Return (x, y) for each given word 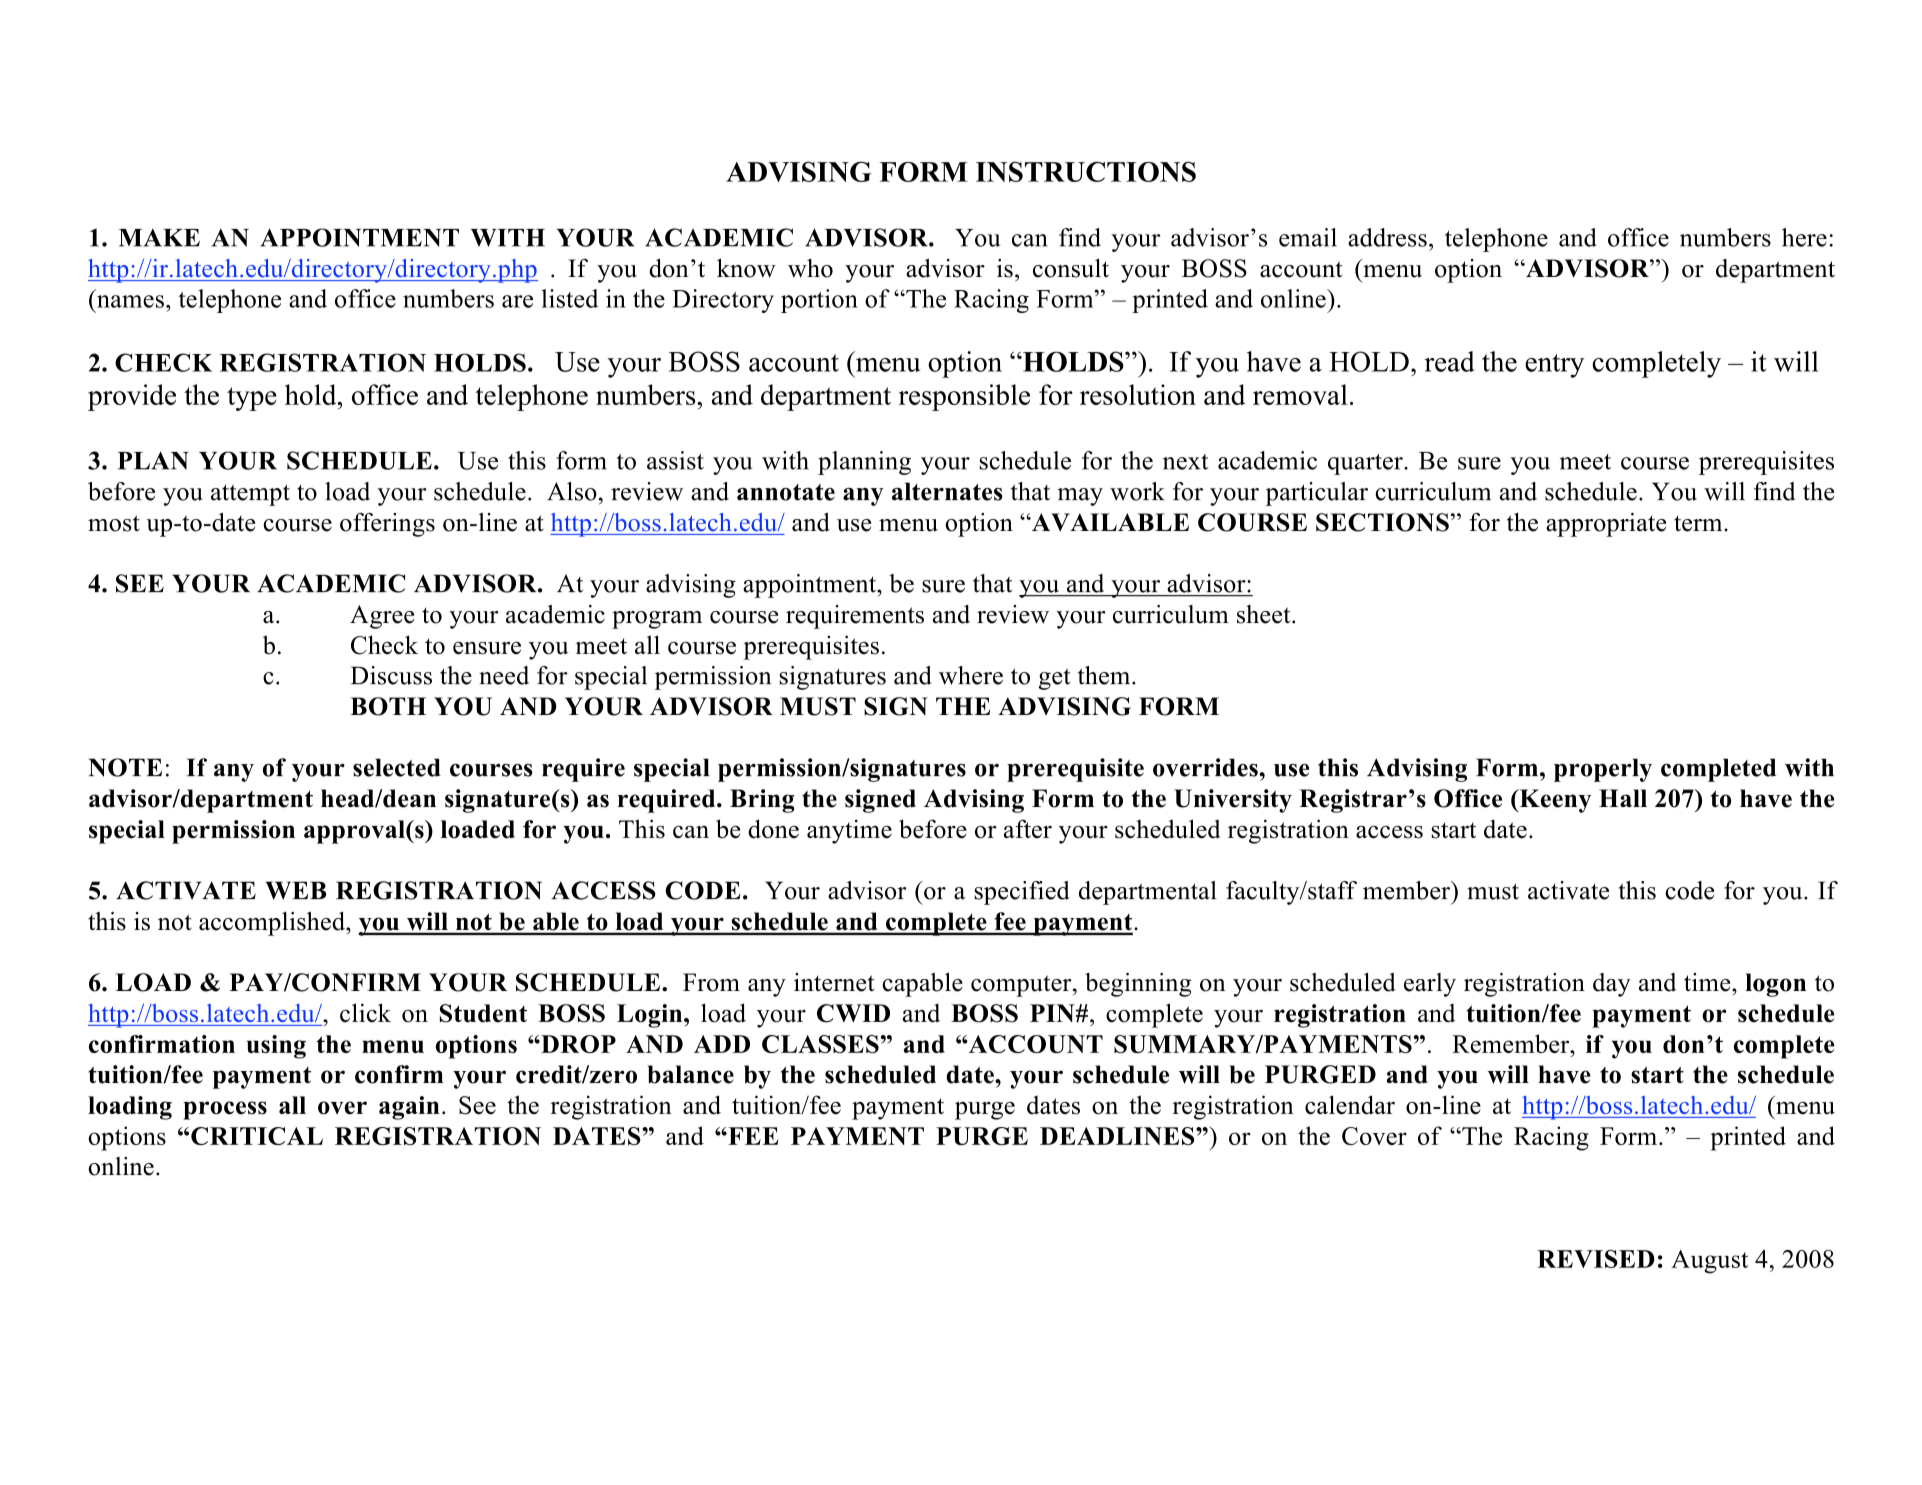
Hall (1623, 798)
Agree (382, 617)
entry (1554, 366)
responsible (964, 397)
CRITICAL (257, 1136)
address (1387, 237)
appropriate (1606, 525)
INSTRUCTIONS (1086, 171)
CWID (853, 1013)
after (1028, 829)
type (252, 399)
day (1612, 985)
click (365, 1013)
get (1055, 679)
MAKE (159, 238)
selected (397, 767)
